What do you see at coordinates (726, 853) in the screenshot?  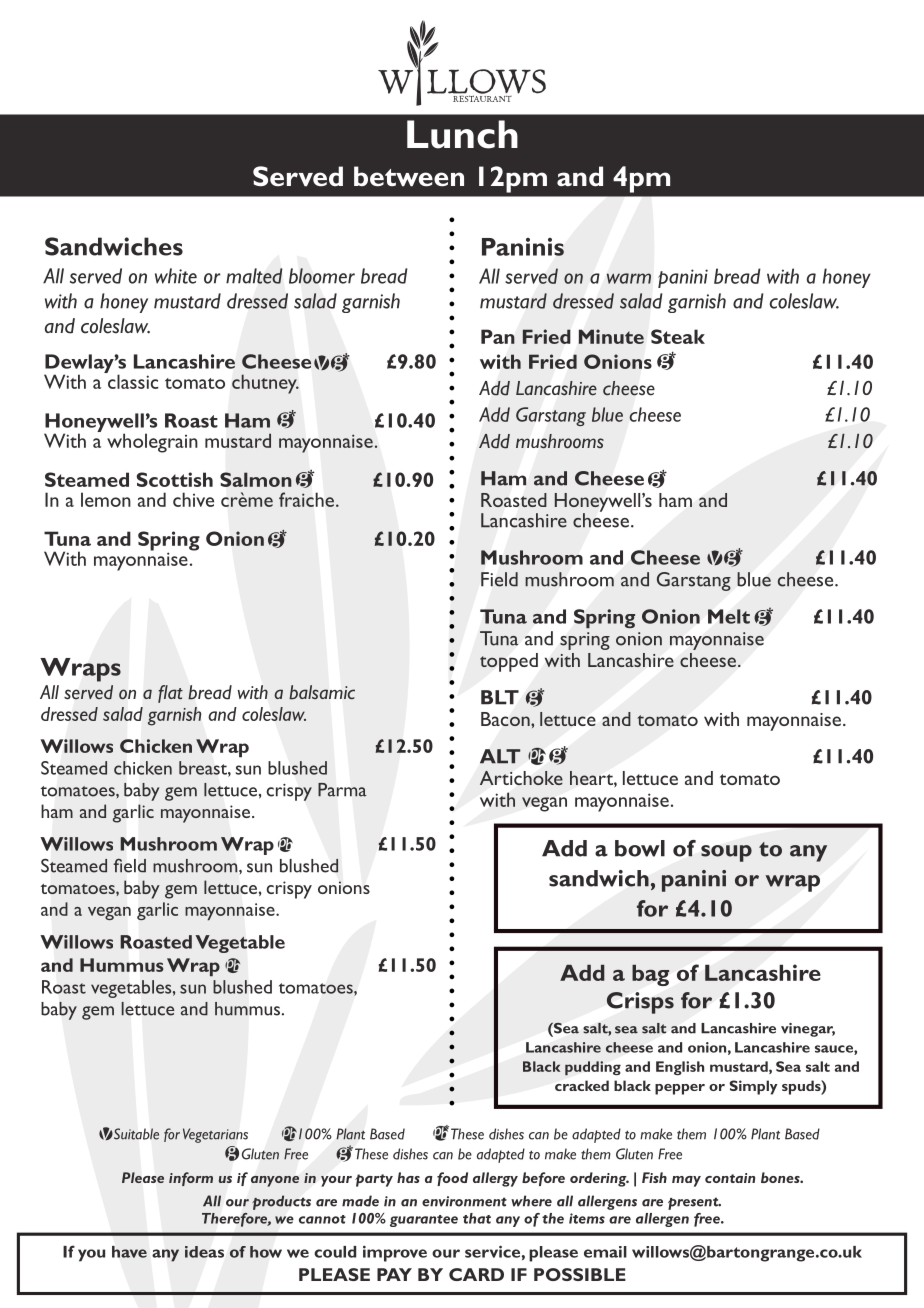 I see `soup` at bounding box center [726, 853].
